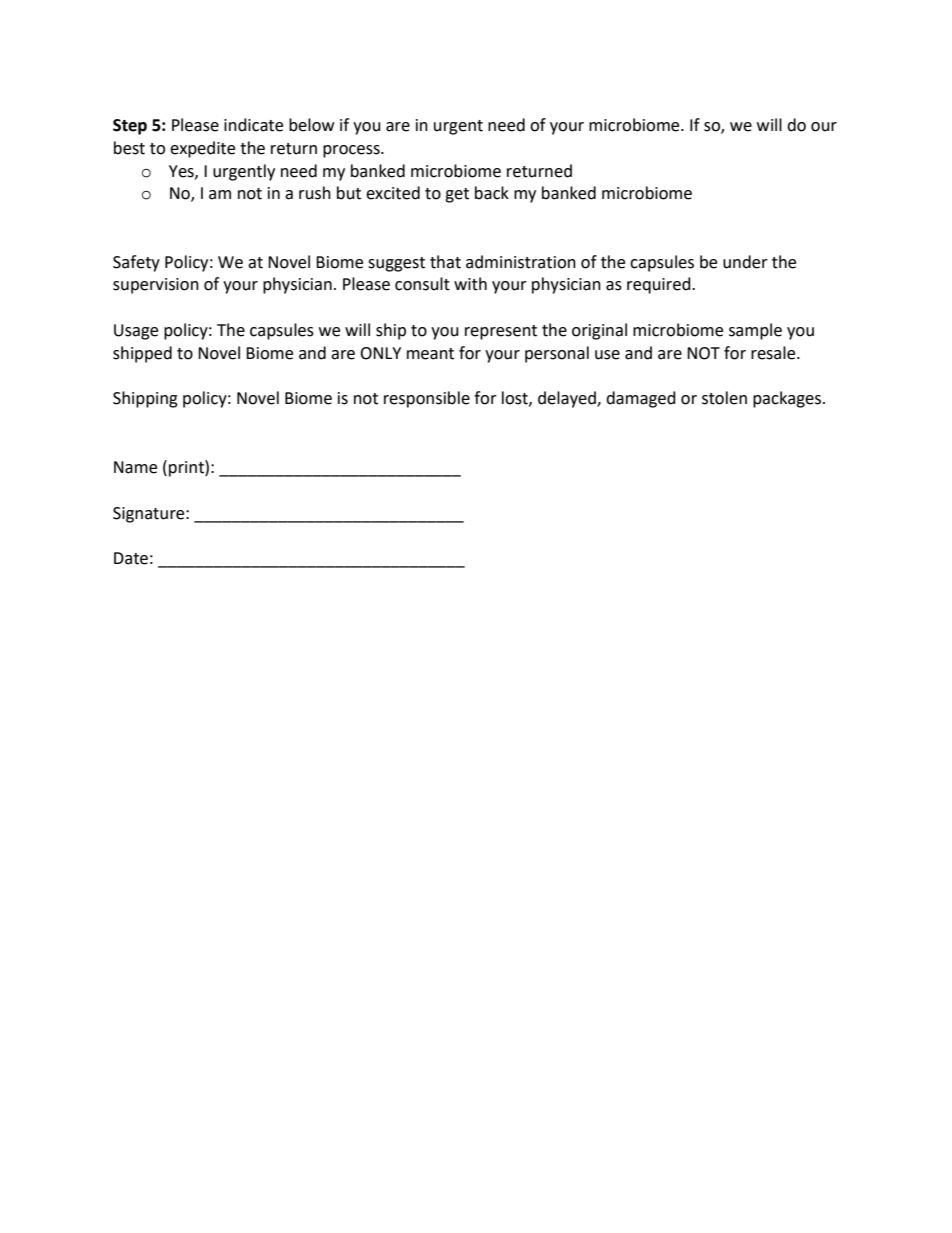  I want to click on supervision, so click(156, 286).
